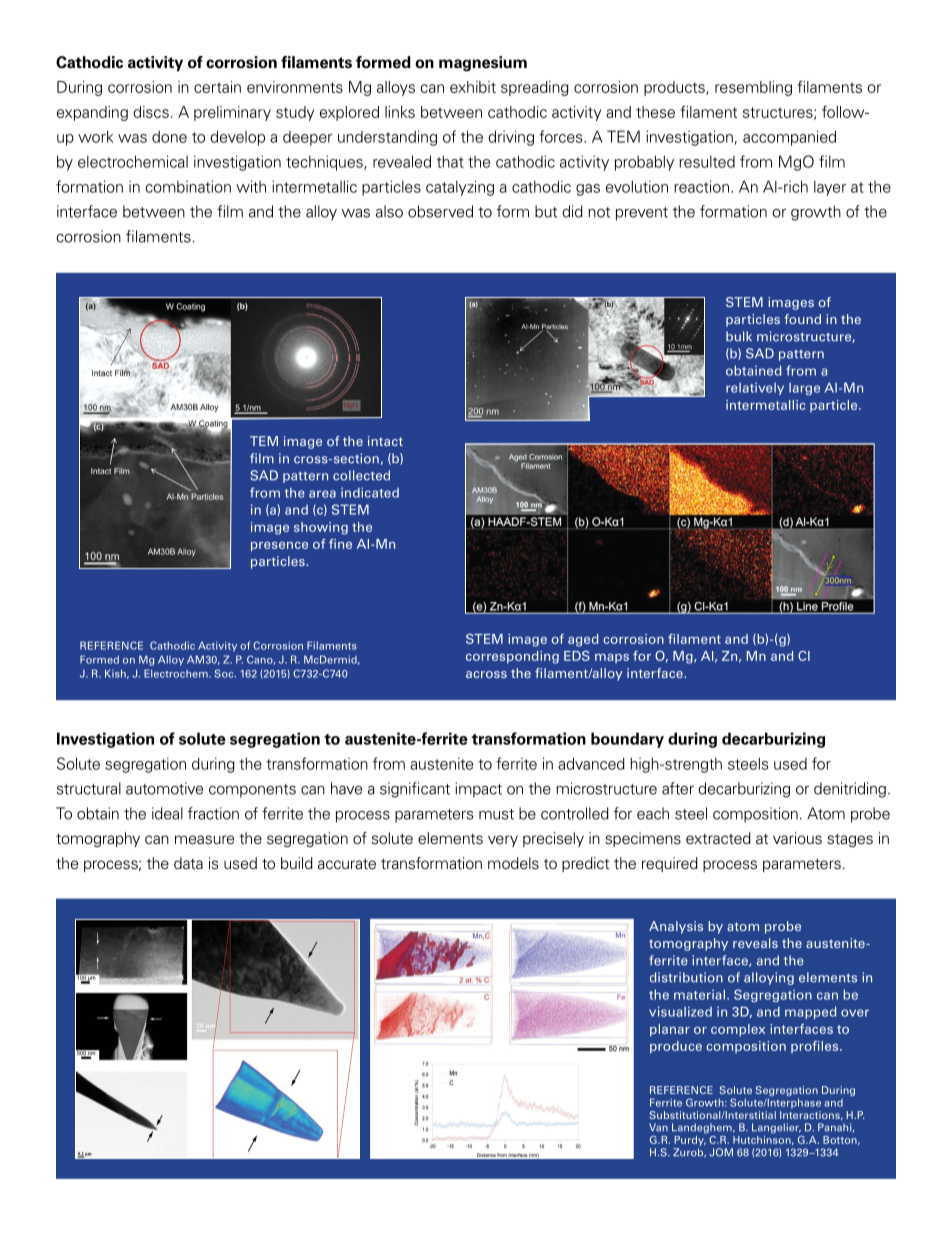 This image has height=1233, width=952. I want to click on intact, so click(385, 441).
